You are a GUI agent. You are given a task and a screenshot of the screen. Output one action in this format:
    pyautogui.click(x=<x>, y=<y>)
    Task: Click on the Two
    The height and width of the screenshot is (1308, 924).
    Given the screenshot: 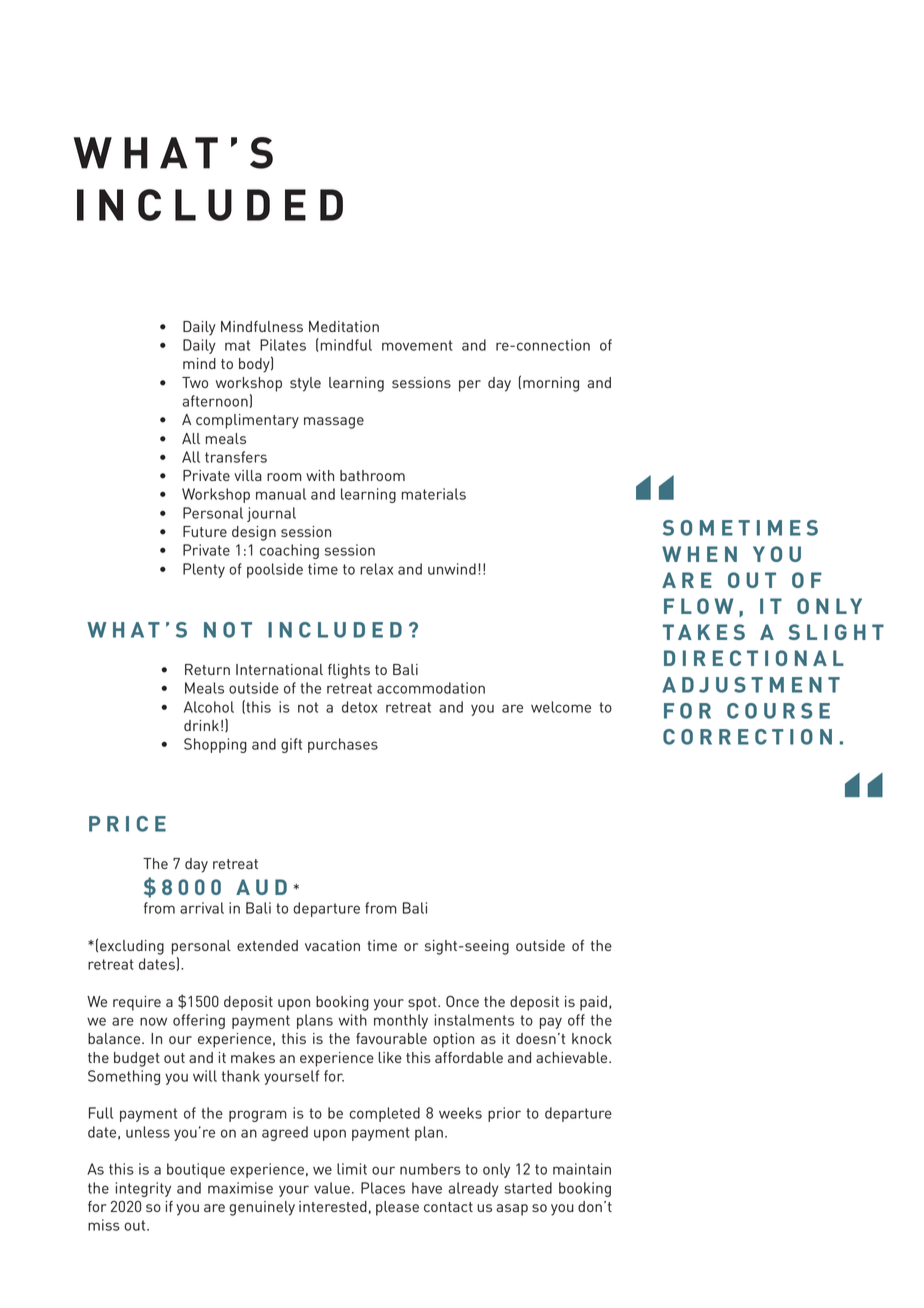 What is the action you would take?
    pyautogui.click(x=195, y=382)
